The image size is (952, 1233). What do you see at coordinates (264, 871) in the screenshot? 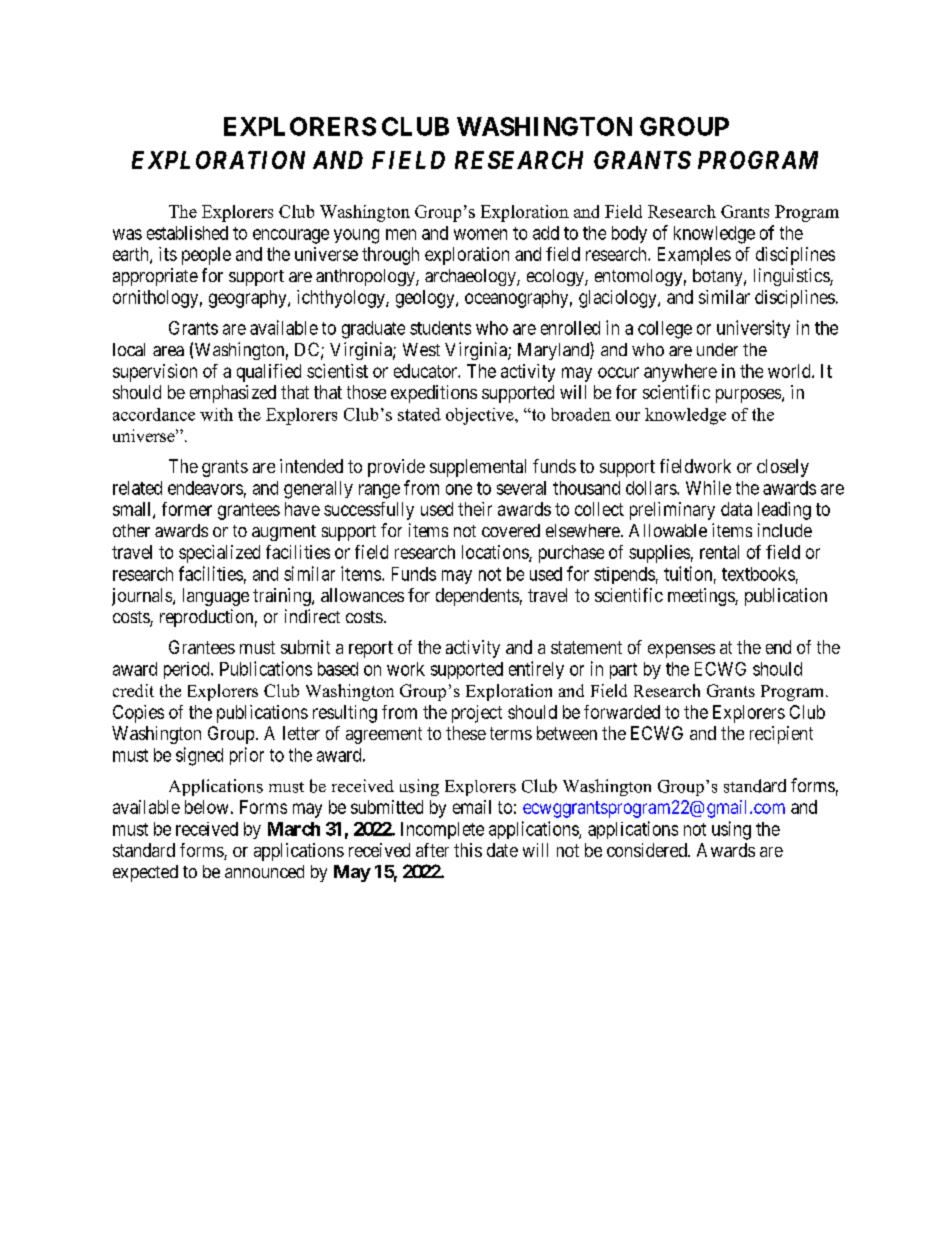
I see `announced` at bounding box center [264, 871].
